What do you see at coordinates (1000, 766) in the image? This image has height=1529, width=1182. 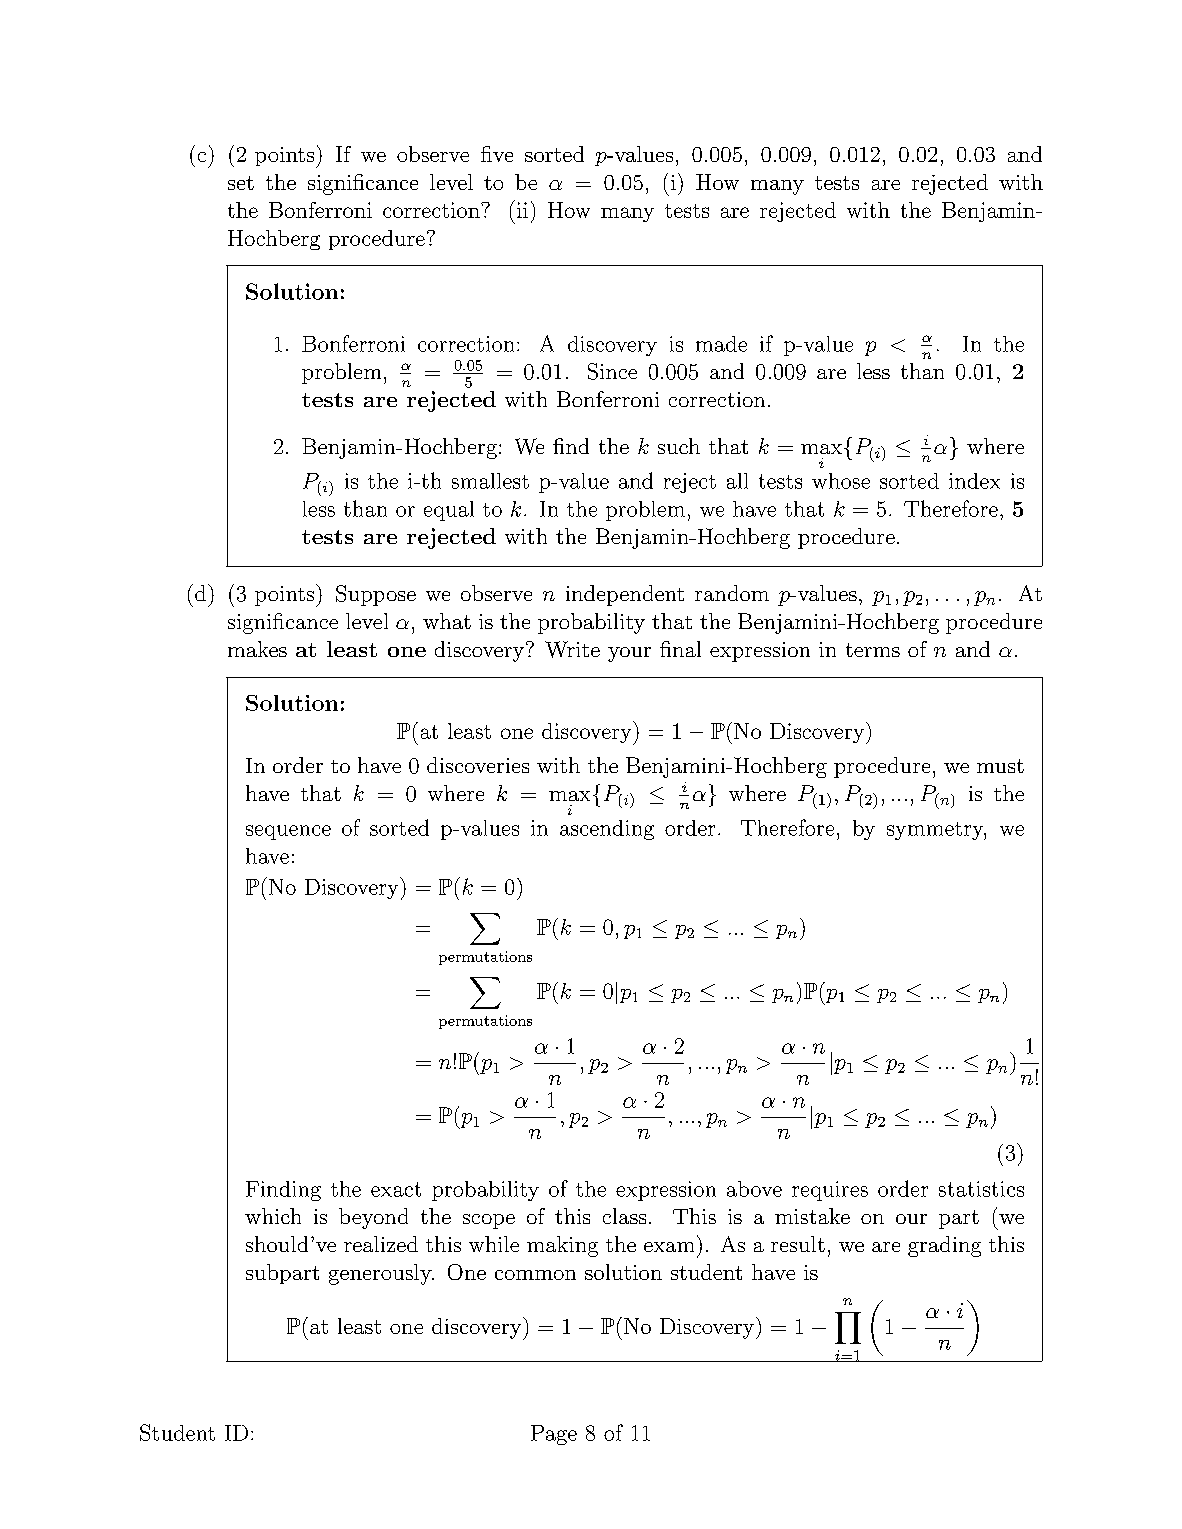 I see `must` at bounding box center [1000, 766].
